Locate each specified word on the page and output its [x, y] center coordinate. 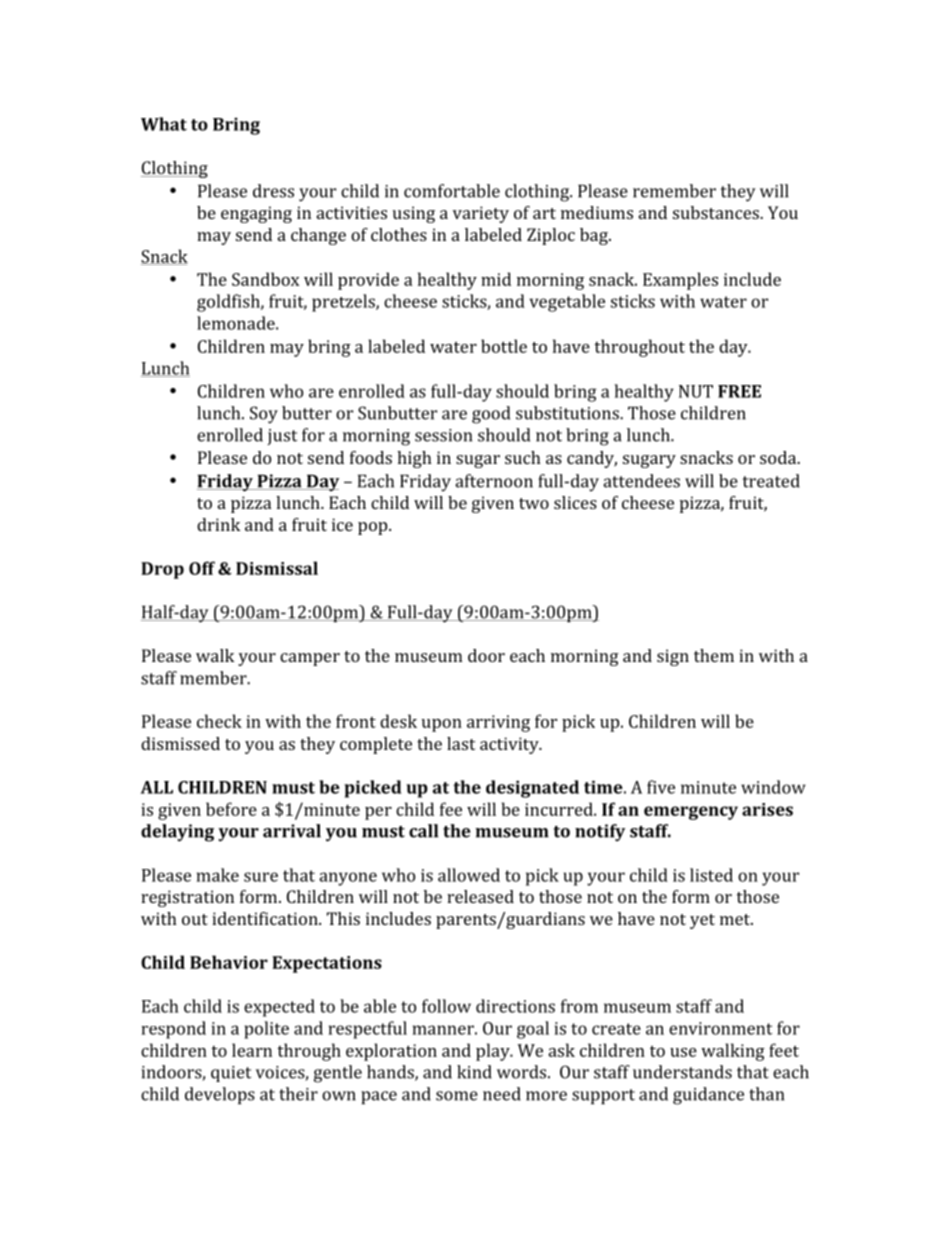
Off [202, 568]
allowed [469, 875]
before [231, 809]
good [491, 415]
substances [717, 212]
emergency [691, 813]
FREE [739, 391]
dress [273, 191]
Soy [264, 415]
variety [481, 214]
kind [474, 1072]
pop [374, 528]
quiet [231, 1074]
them [714, 655]
